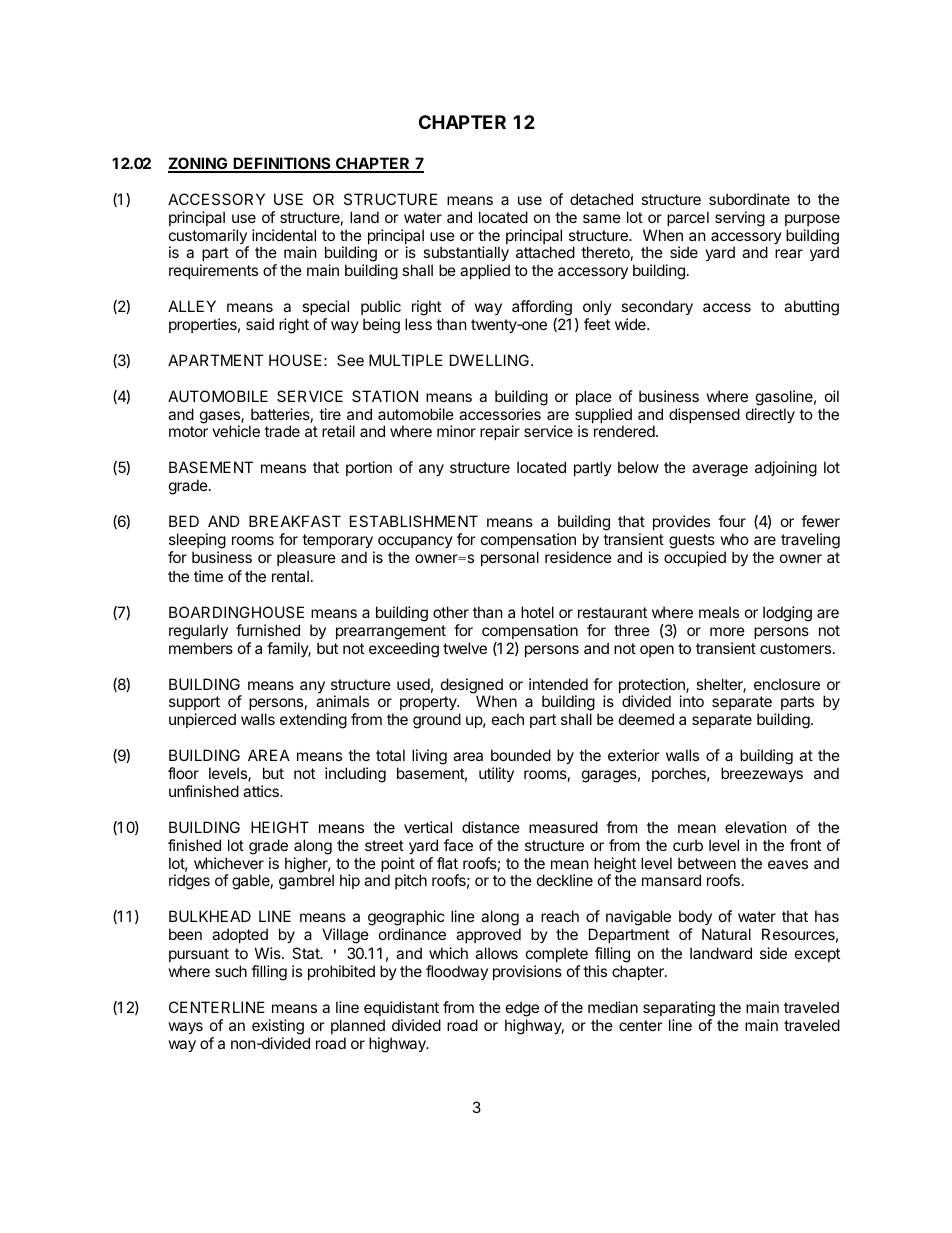 Image resolution: width=952 pixels, height=1233 pixels. What do you see at coordinates (679, 1010) in the screenshot?
I see `separating` at bounding box center [679, 1010].
